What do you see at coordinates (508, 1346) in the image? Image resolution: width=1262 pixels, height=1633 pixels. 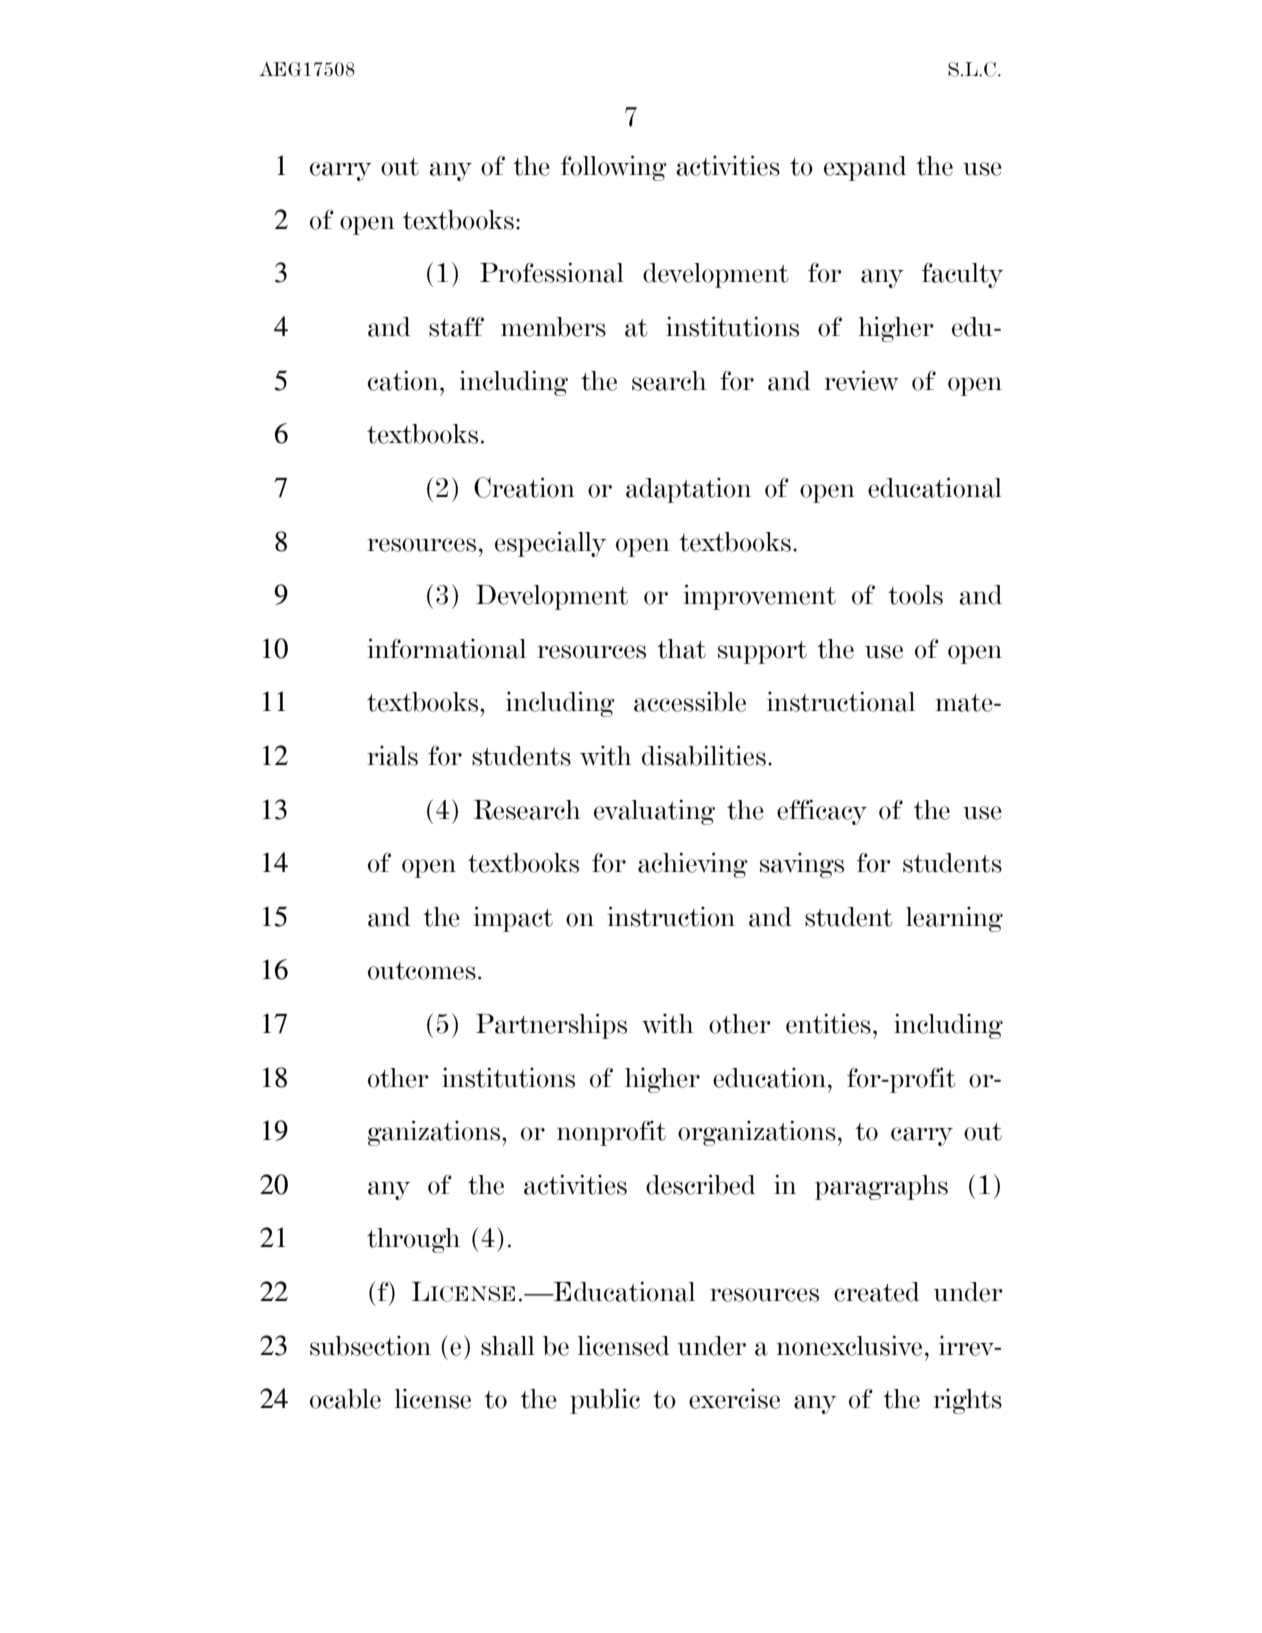 I see `shall` at bounding box center [508, 1346].
